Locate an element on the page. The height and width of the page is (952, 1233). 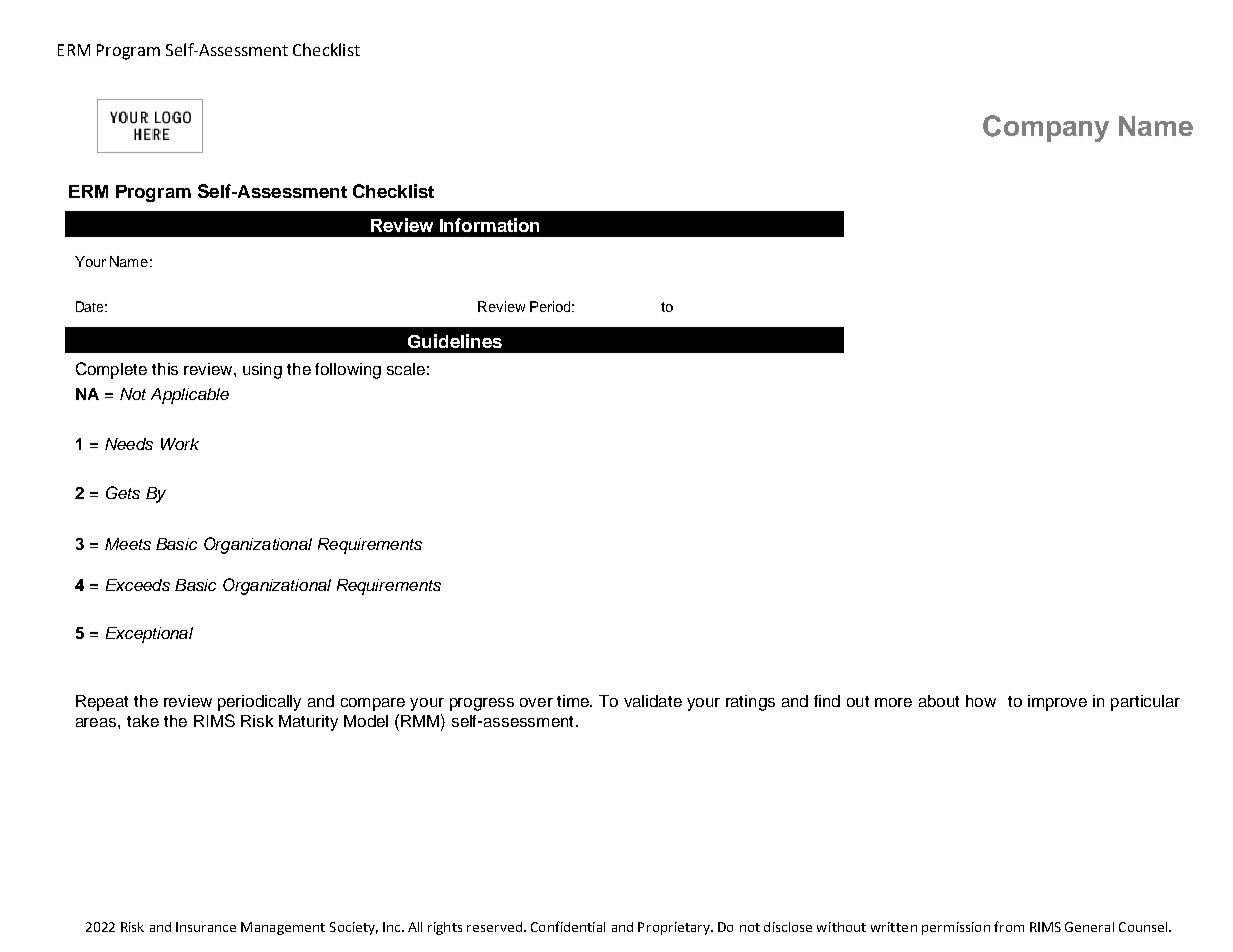
over is located at coordinates (536, 702).
